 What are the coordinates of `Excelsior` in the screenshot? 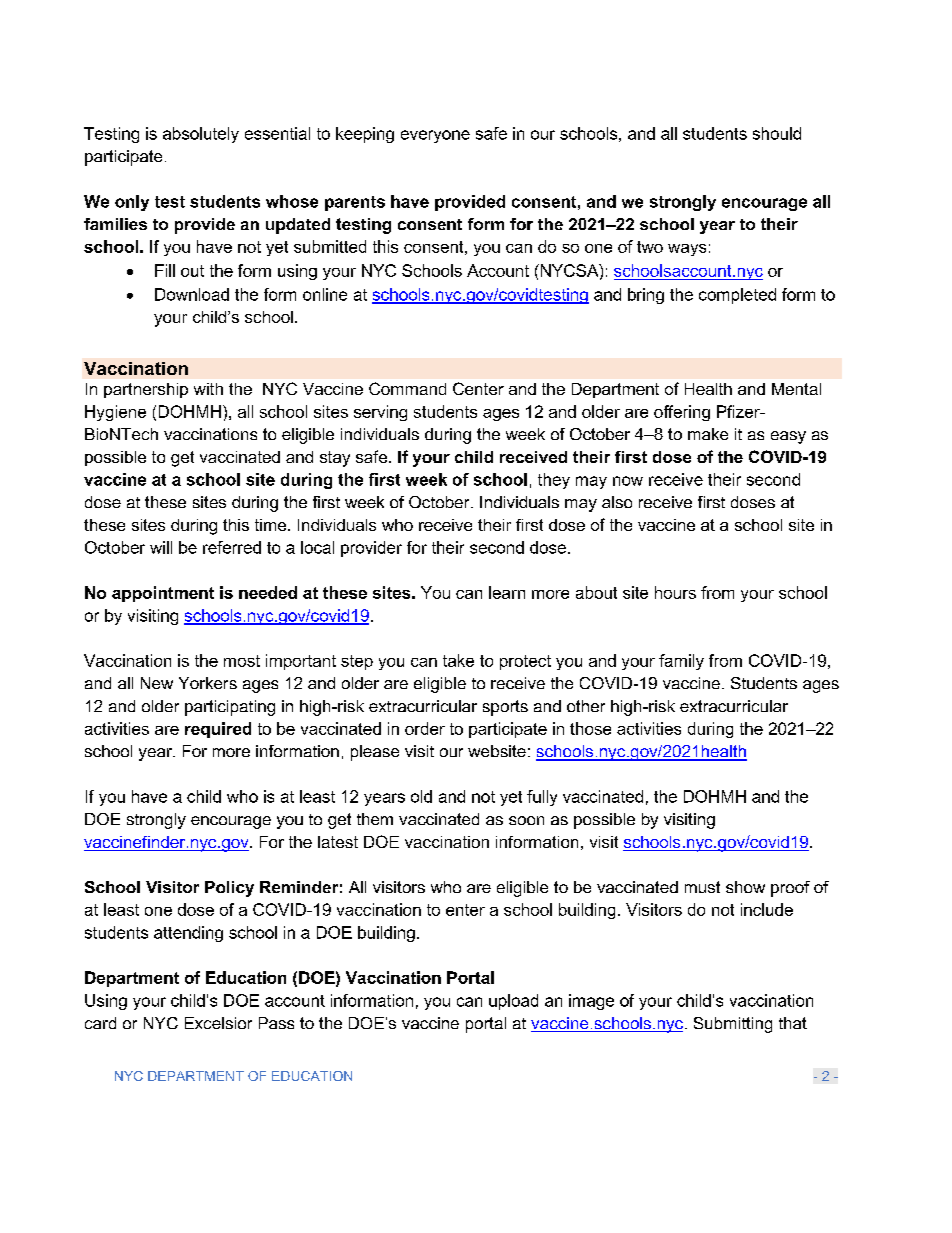 It's located at (218, 1023).
